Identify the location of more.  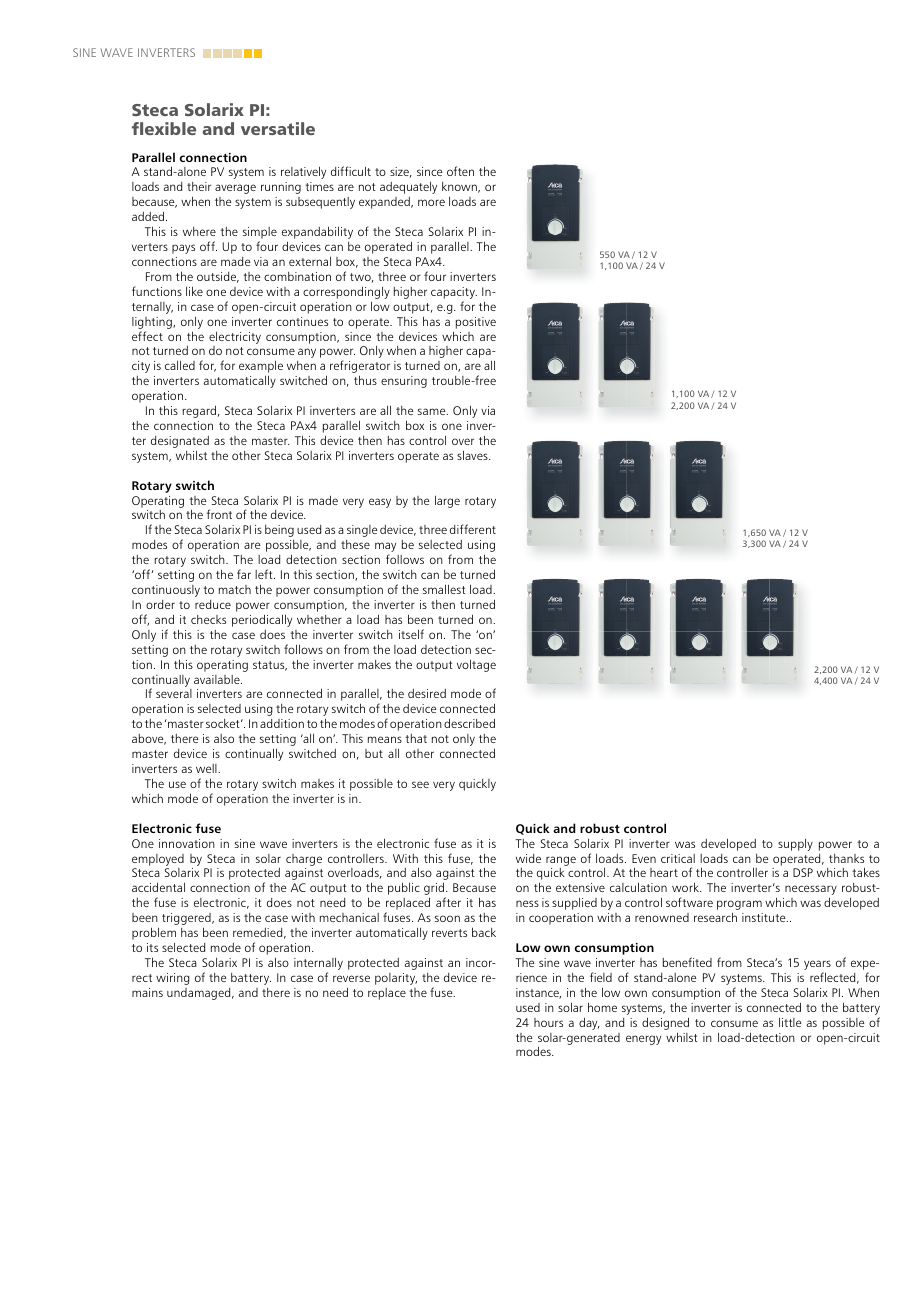
(431, 202).
